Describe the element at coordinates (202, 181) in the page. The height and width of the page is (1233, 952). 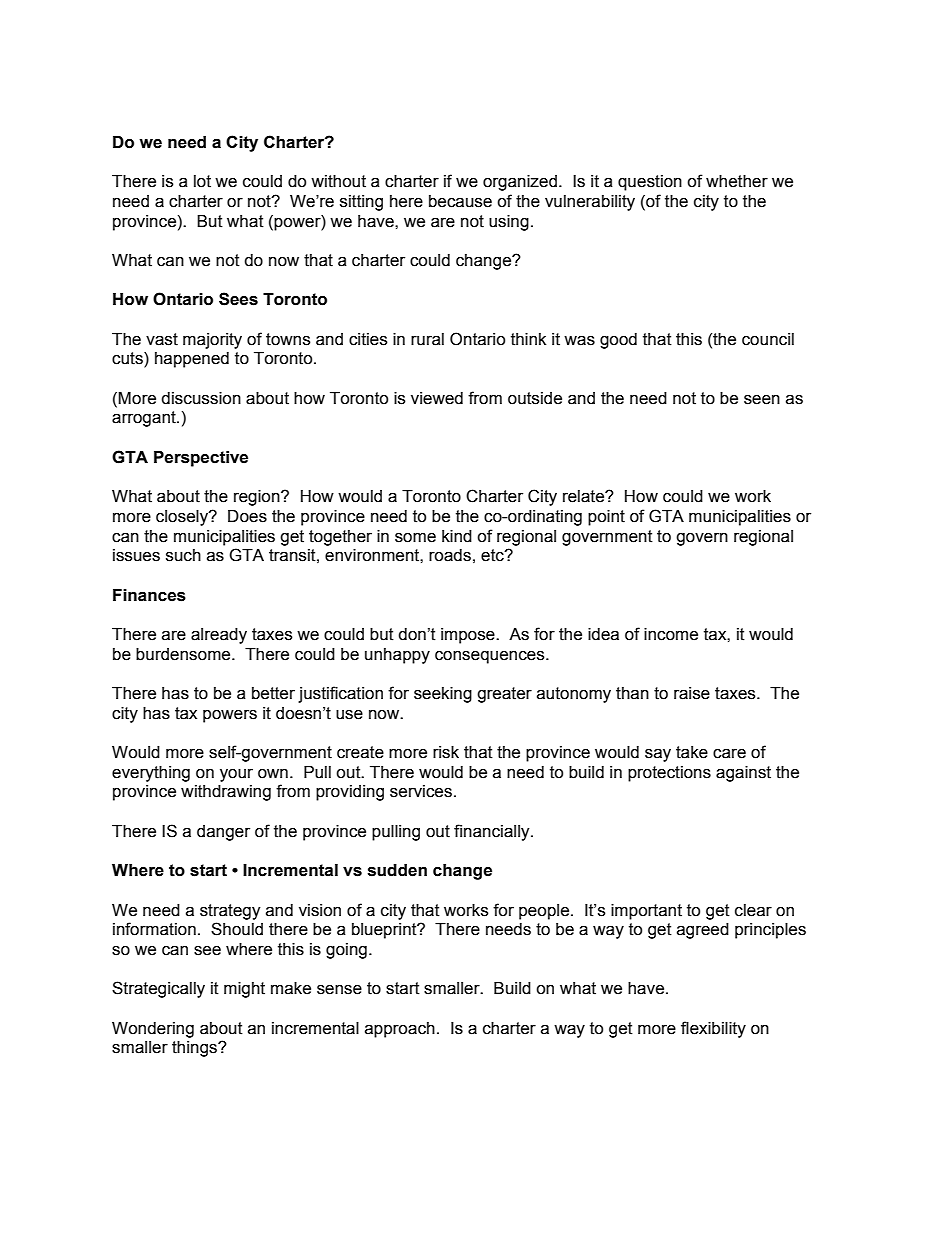
I see `lot` at that location.
